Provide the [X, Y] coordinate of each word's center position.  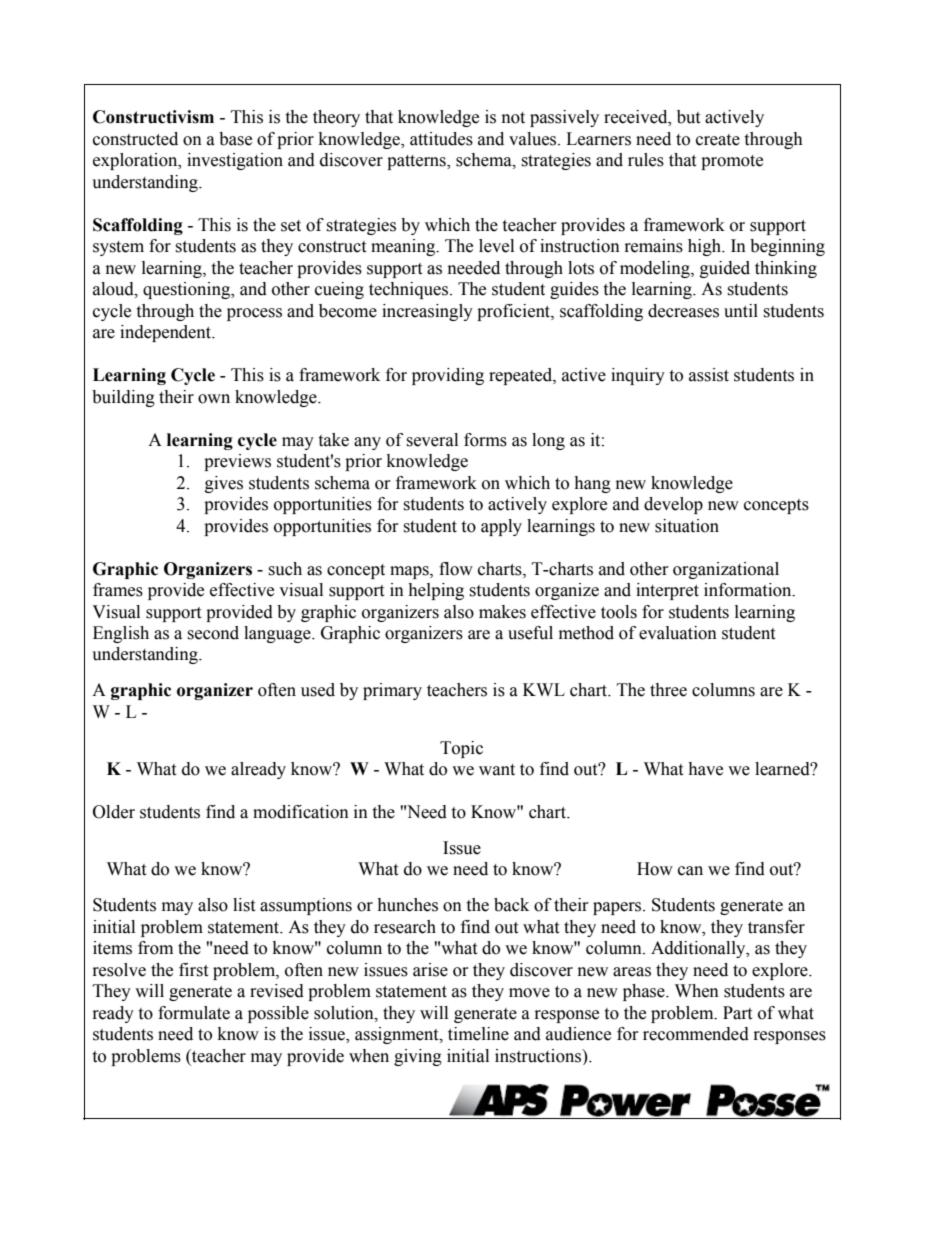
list [244, 905]
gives [224, 484]
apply [501, 527]
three [668, 690]
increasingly [427, 312]
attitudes [441, 139]
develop [673, 505]
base [235, 139]
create [718, 140]
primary [392, 691]
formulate [194, 1013]
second [213, 633]
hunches [407, 905]
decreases [683, 311]
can [690, 871]
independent [167, 333]
